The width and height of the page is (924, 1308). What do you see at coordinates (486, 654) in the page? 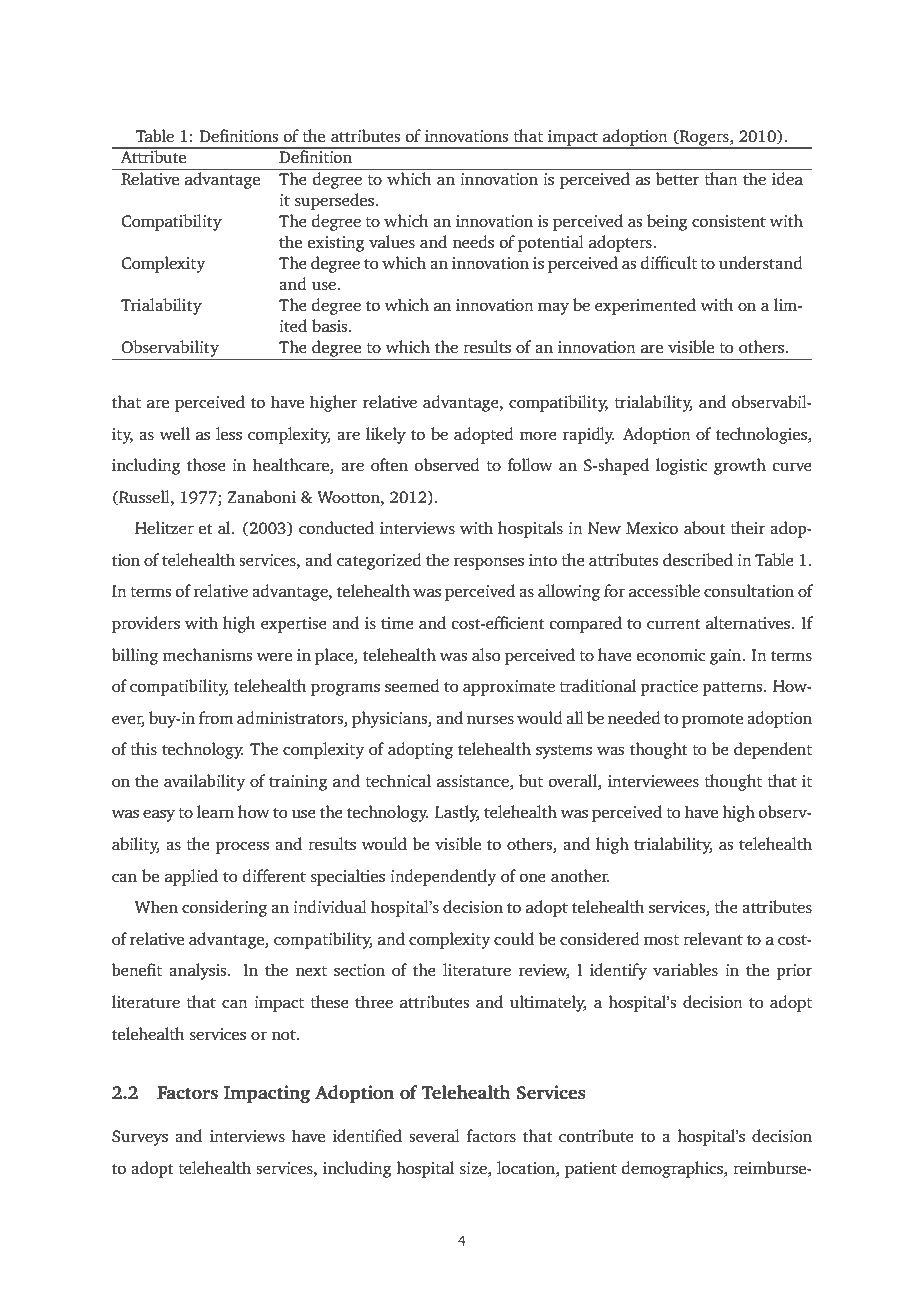
I see `also` at bounding box center [486, 654].
